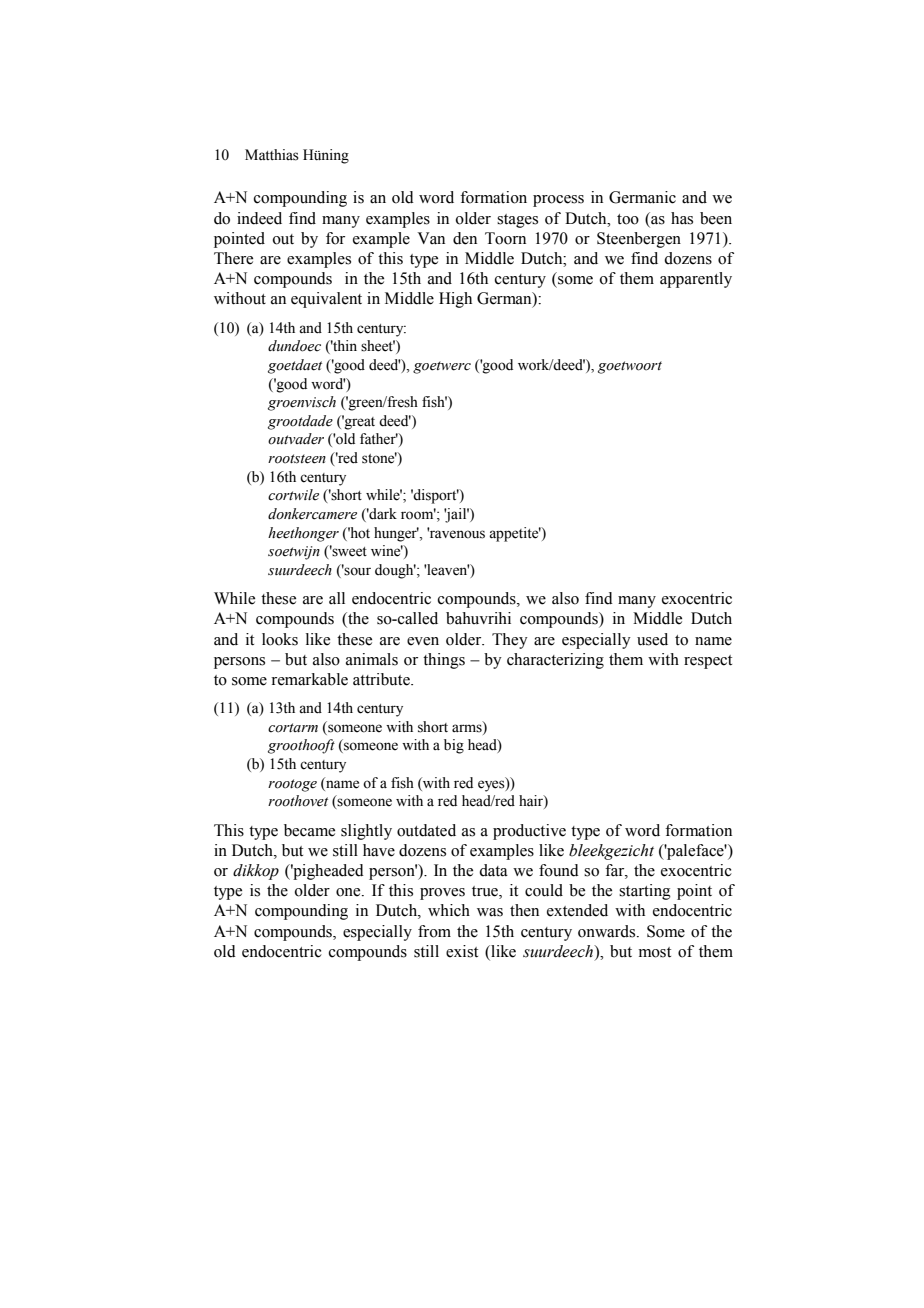 Image resolution: width=924 pixels, height=1308 pixels. What do you see at coordinates (309, 679) in the page?
I see `remarkable` at bounding box center [309, 679].
